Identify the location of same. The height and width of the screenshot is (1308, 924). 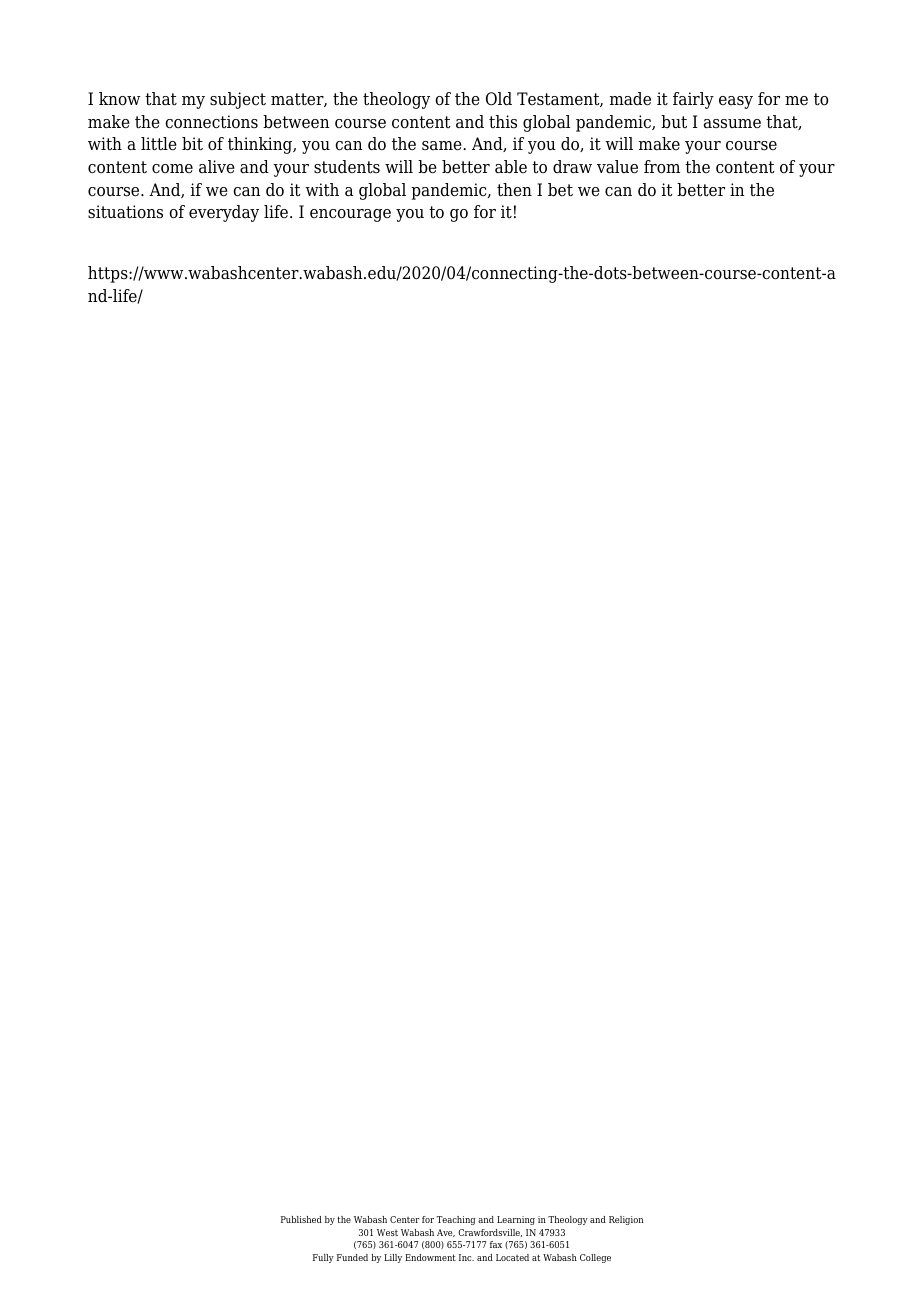
(443, 146).
